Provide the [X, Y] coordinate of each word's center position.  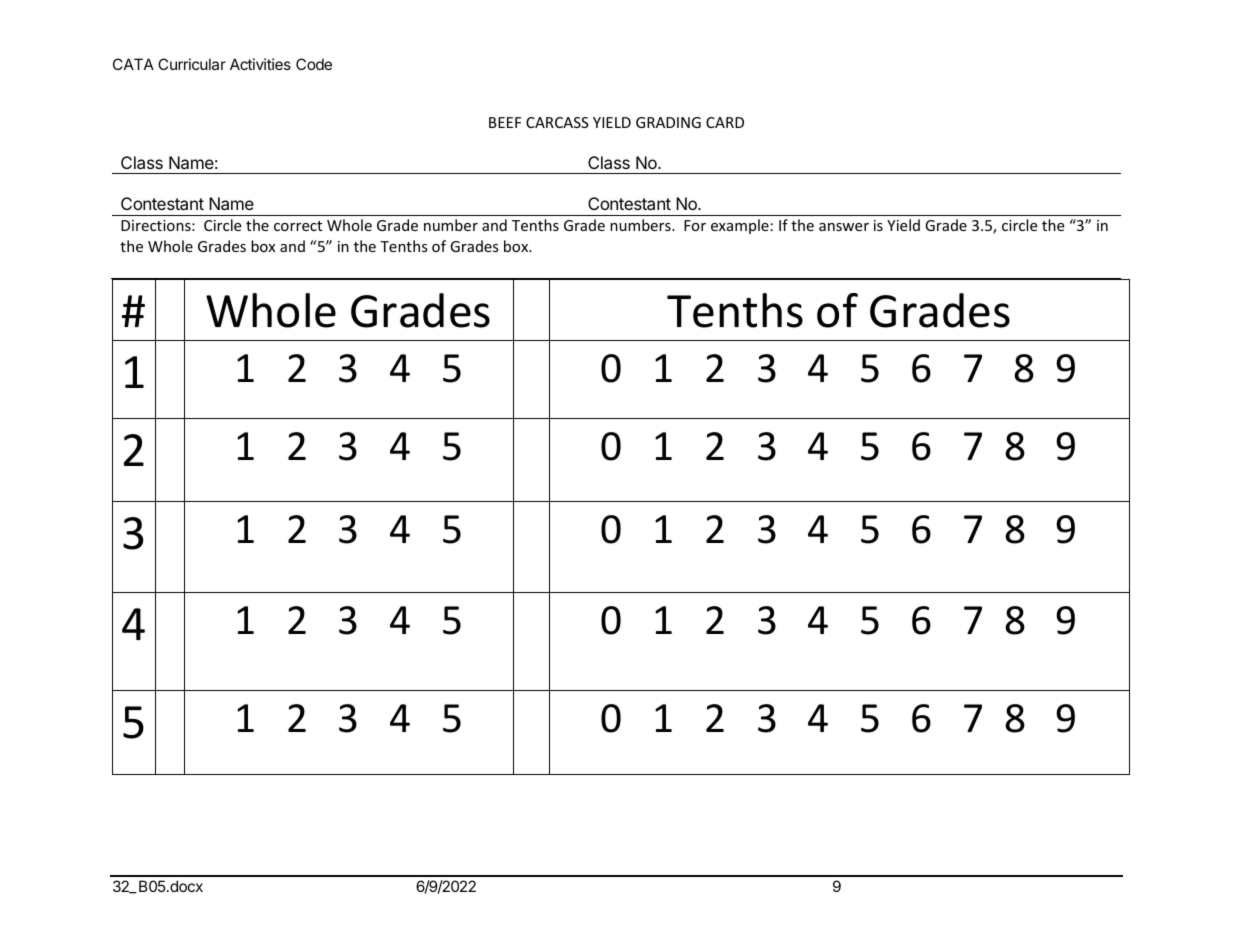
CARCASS [557, 122]
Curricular [192, 64]
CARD [725, 122]
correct [298, 226]
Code [314, 64]
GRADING [668, 122]
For [695, 225]
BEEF [505, 122]
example [740, 226]
